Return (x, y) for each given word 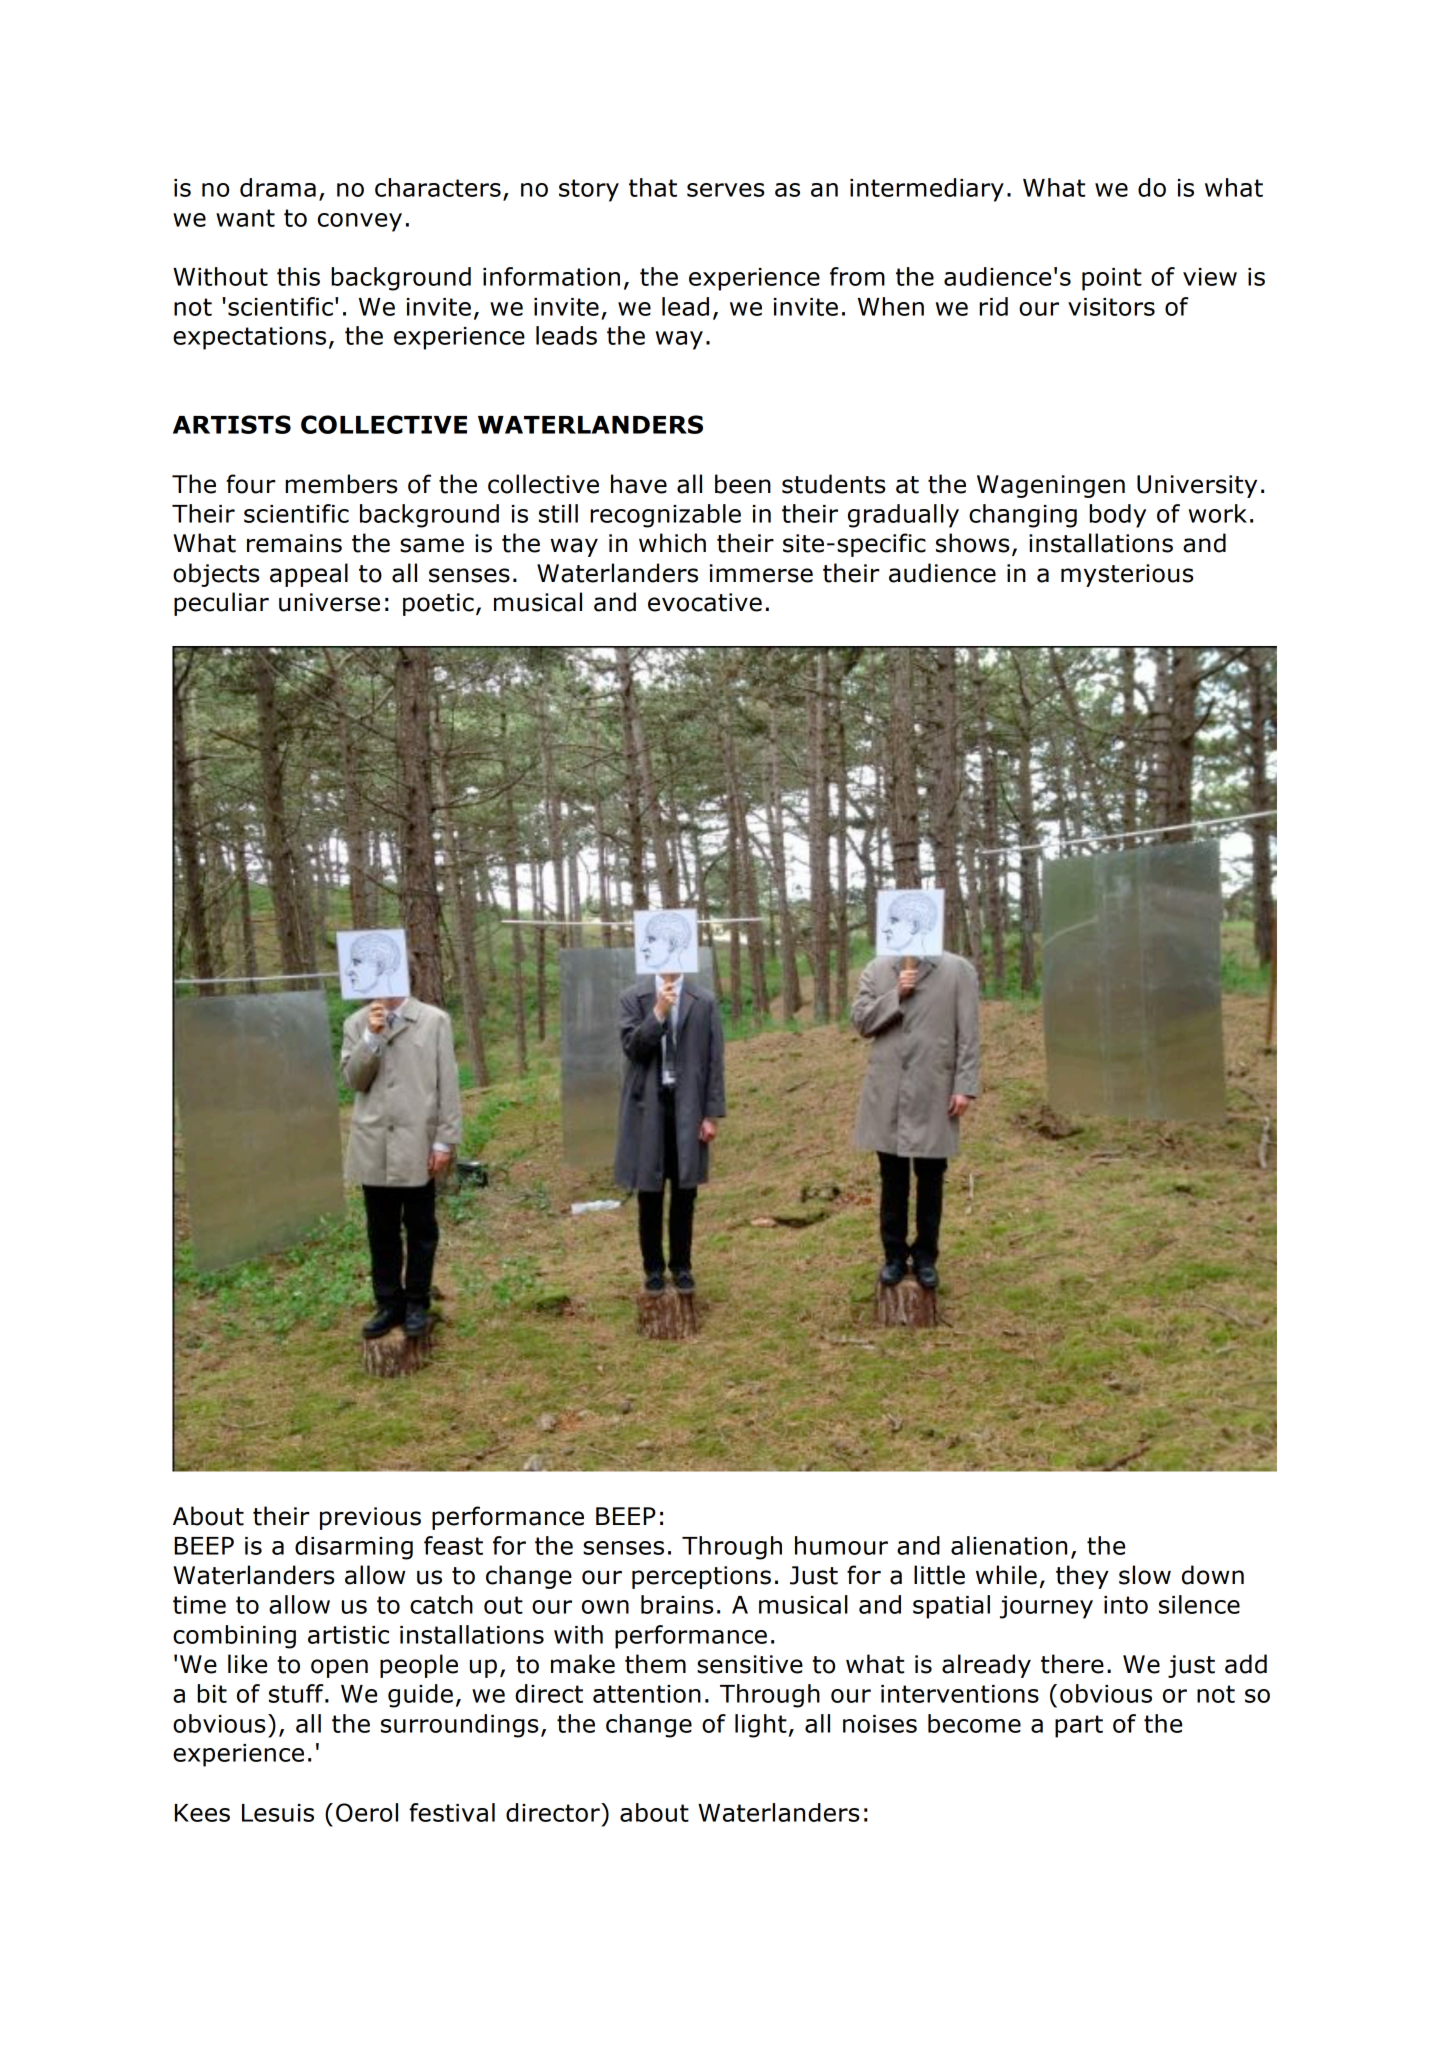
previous (370, 1518)
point (1112, 279)
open (339, 1668)
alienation (1009, 1545)
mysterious (1127, 575)
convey (360, 222)
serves (725, 190)
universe (329, 602)
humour (841, 1545)
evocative (705, 602)
